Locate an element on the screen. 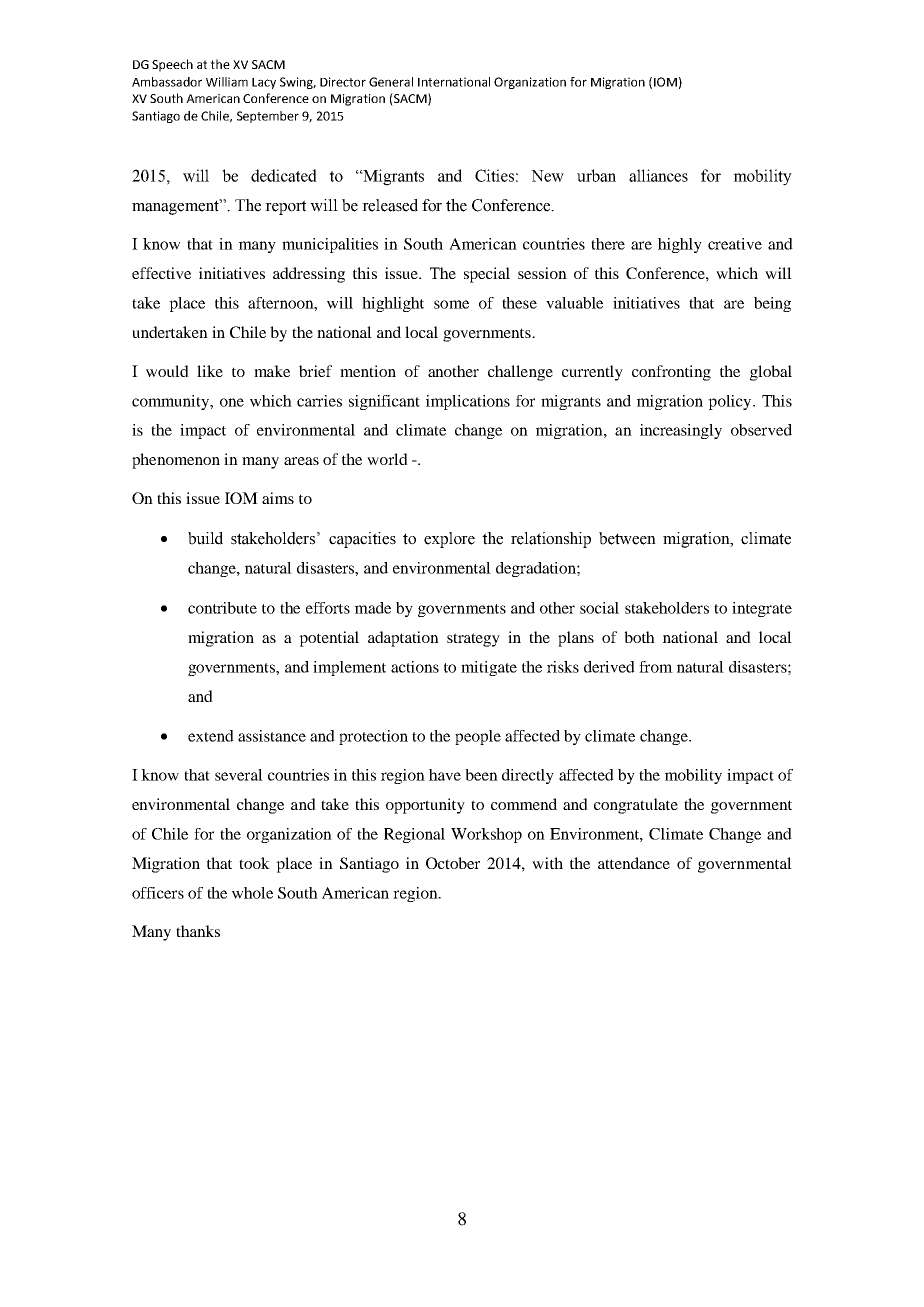  from is located at coordinates (656, 667).
